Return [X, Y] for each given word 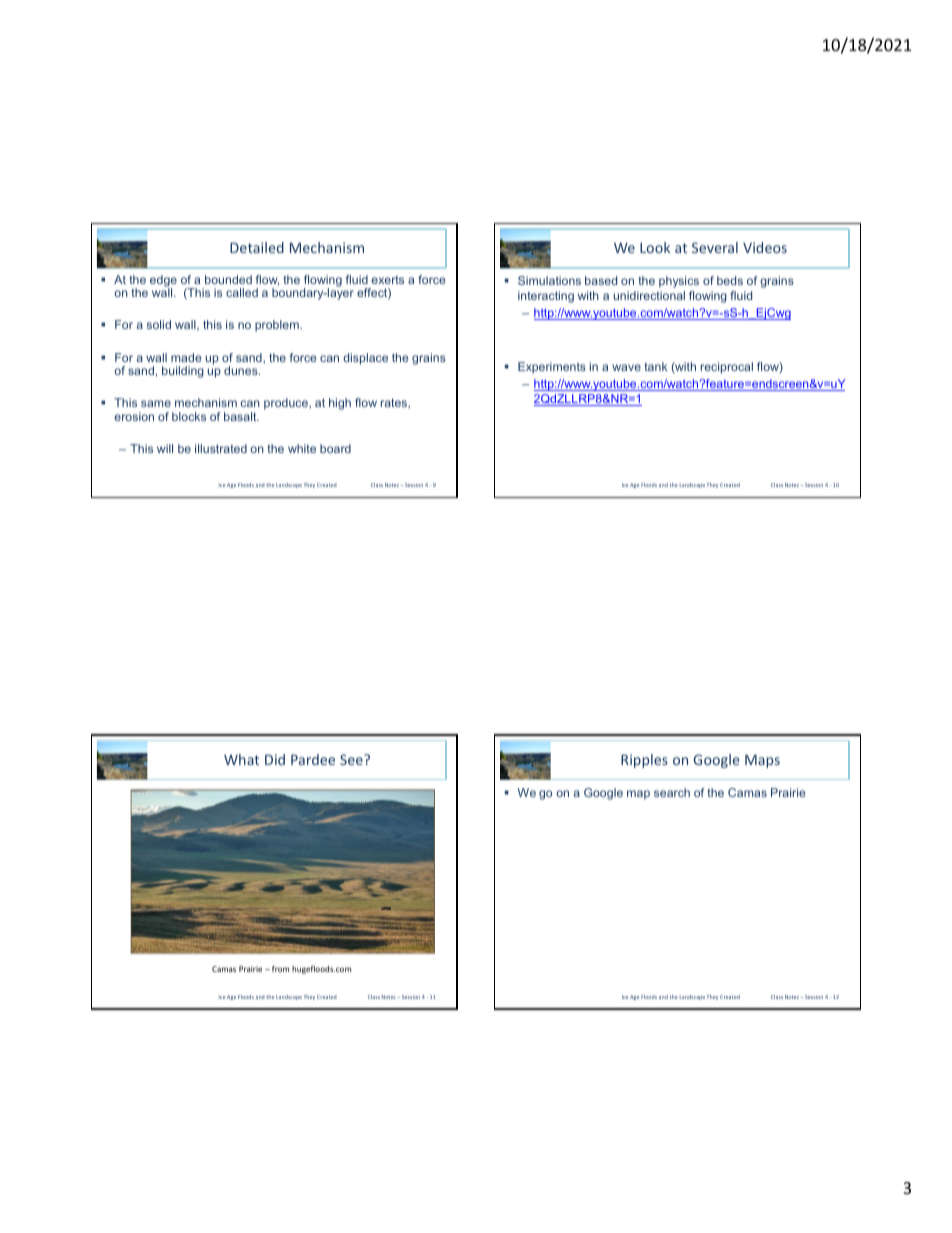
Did [275, 759]
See [352, 759]
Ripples [644, 761]
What [241, 759]
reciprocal [727, 368]
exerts [387, 280]
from [280, 969]
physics [679, 282]
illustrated [221, 448]
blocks [189, 416]
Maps [762, 761]
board [335, 448]
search [672, 792]
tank [656, 366]
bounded [228, 279]
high [340, 404]
